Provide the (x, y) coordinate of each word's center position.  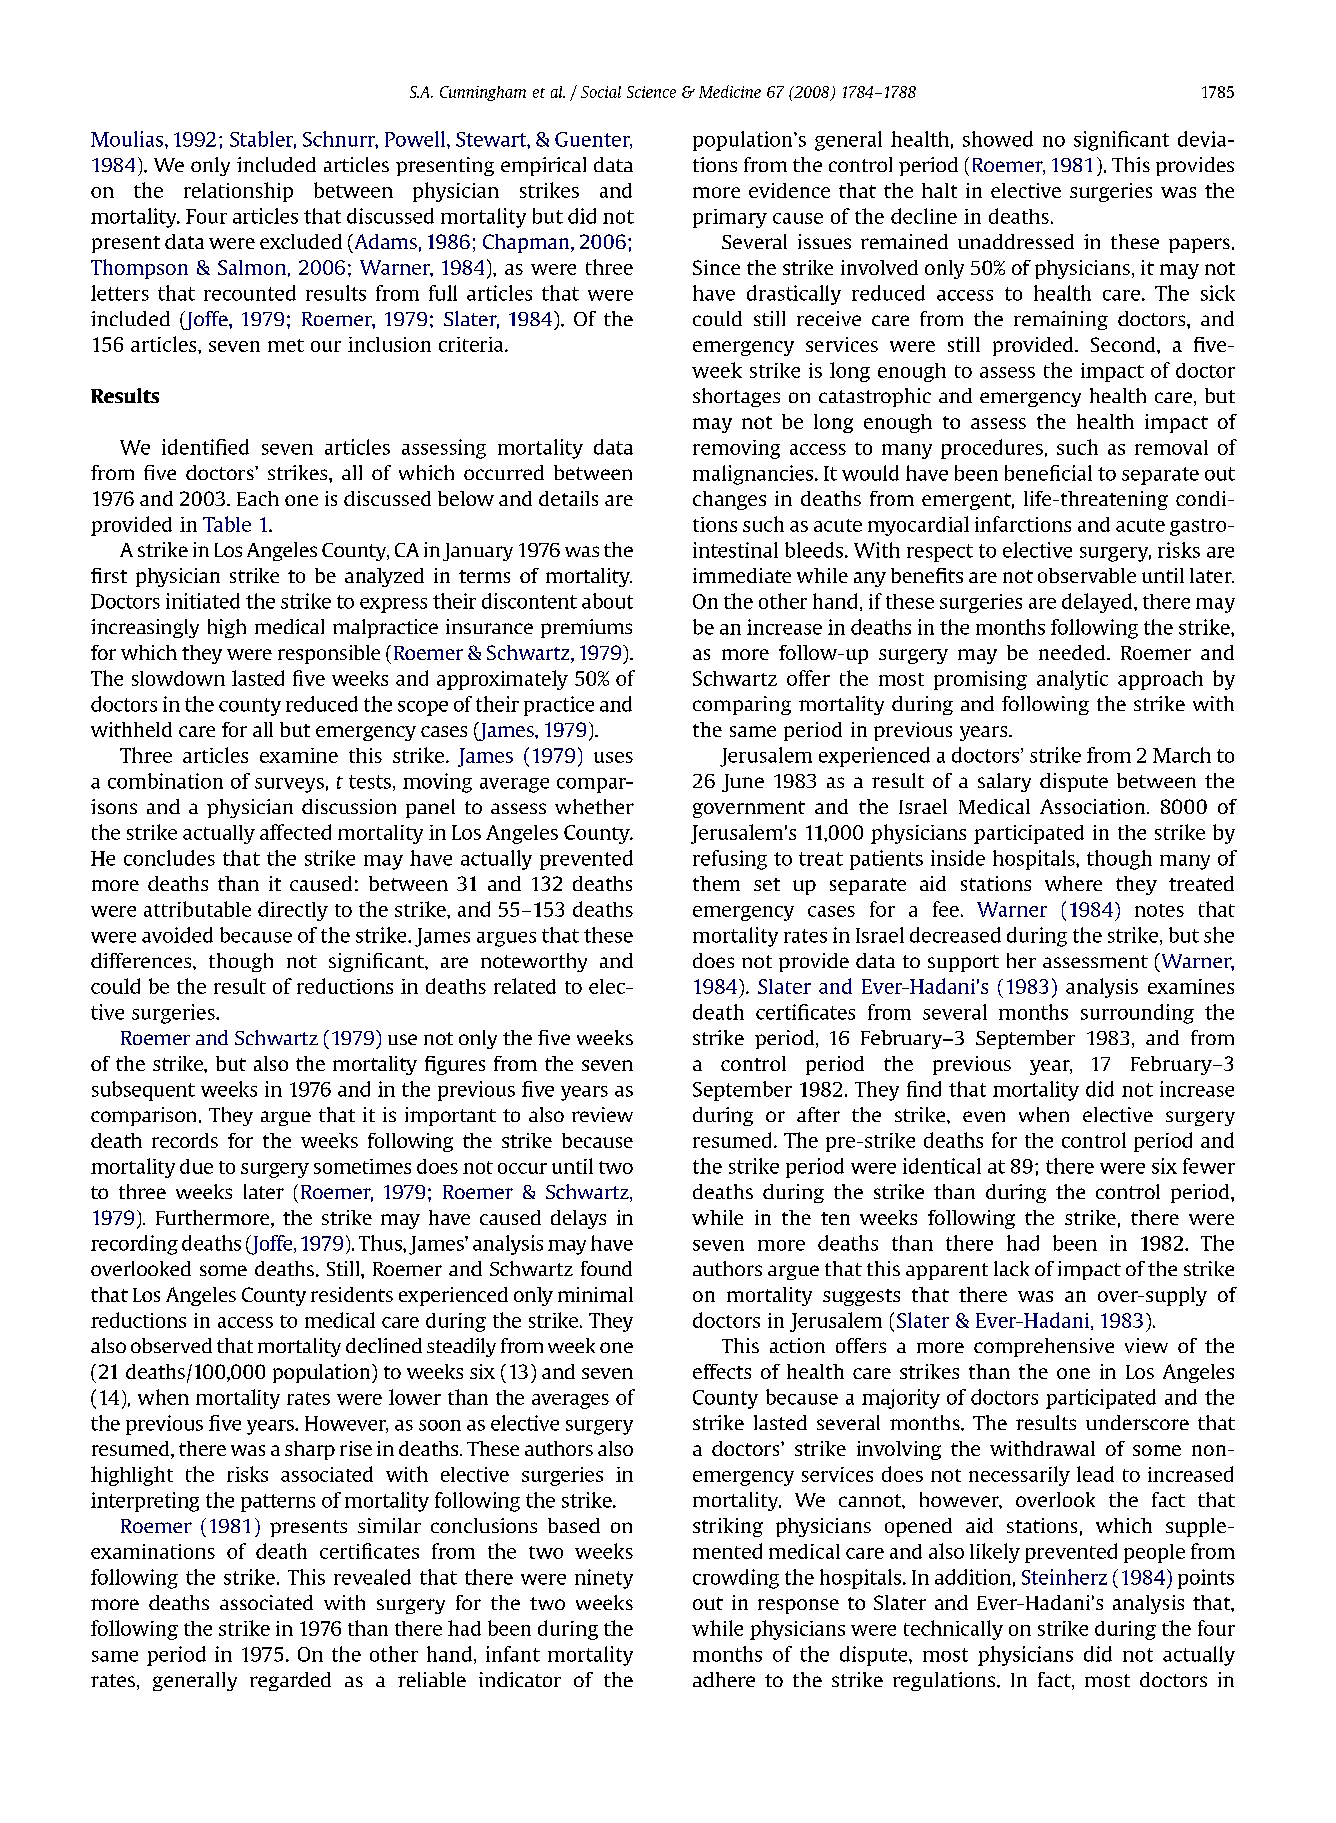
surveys (289, 785)
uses (613, 757)
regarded (290, 1681)
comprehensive (1044, 1347)
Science (651, 92)
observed (171, 1345)
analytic (1072, 680)
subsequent (143, 1091)
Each (258, 498)
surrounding (1137, 1014)
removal (1171, 447)
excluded (301, 241)
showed (998, 139)
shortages (736, 397)
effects (722, 1371)
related (525, 986)
